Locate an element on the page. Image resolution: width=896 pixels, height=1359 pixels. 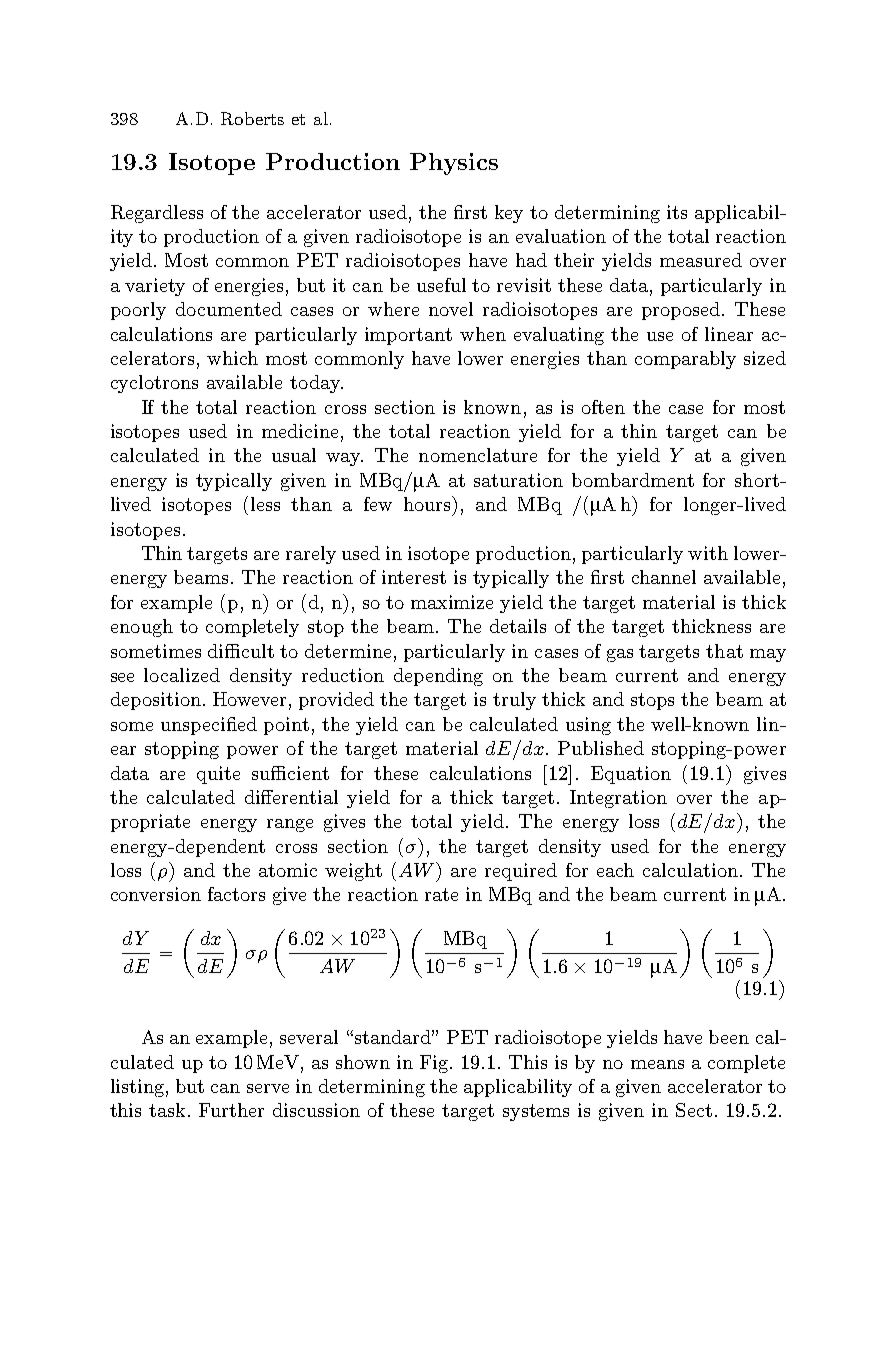
means is located at coordinates (657, 1064).
